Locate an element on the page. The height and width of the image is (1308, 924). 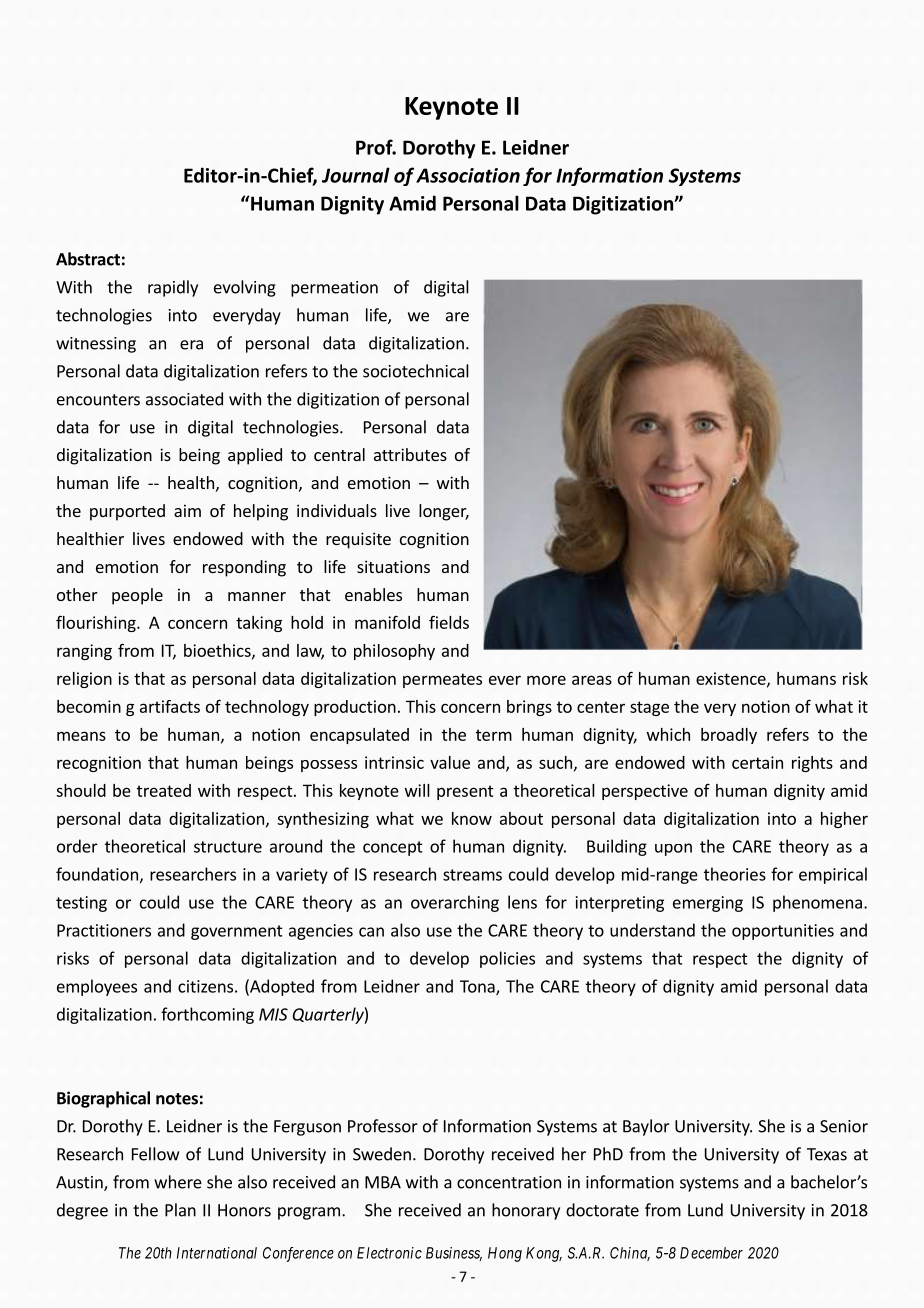
policies is located at coordinates (507, 959).
